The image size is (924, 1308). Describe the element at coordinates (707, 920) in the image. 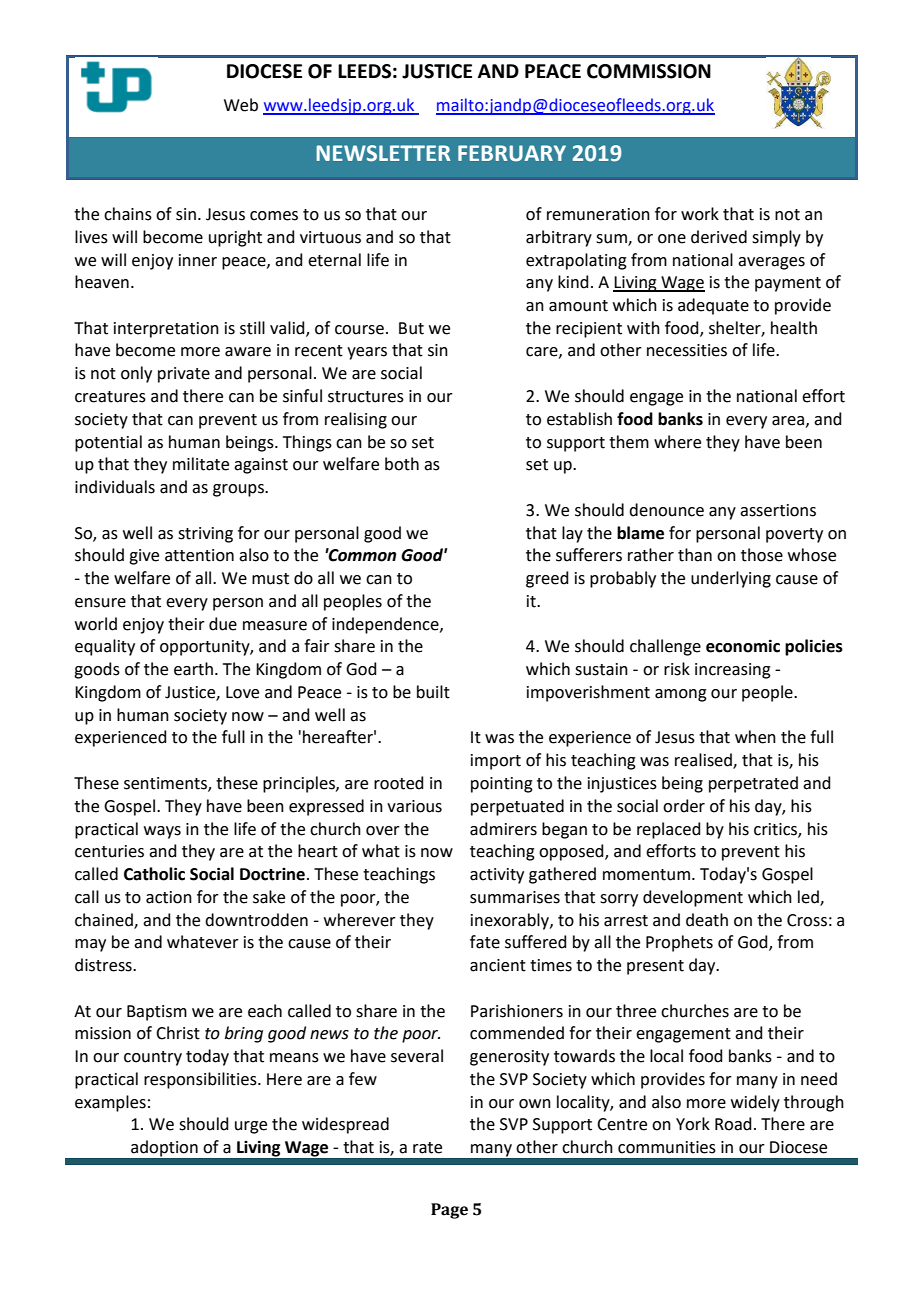

I see `death` at that location.
